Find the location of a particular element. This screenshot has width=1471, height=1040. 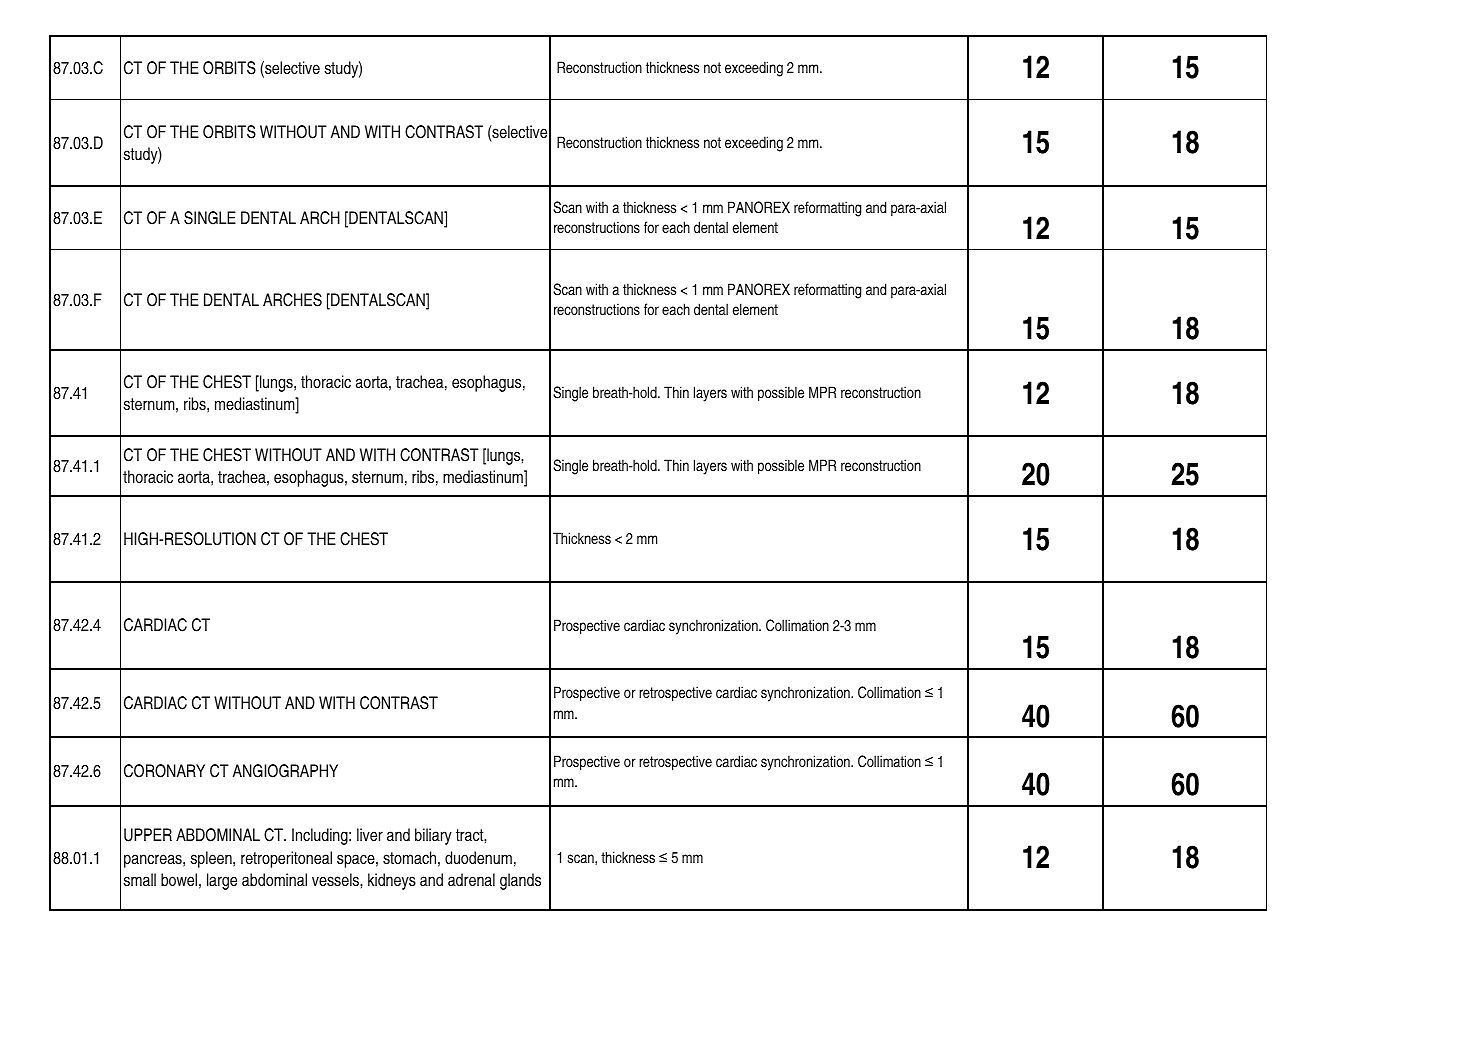

retroperitoneal is located at coordinates (286, 859).
